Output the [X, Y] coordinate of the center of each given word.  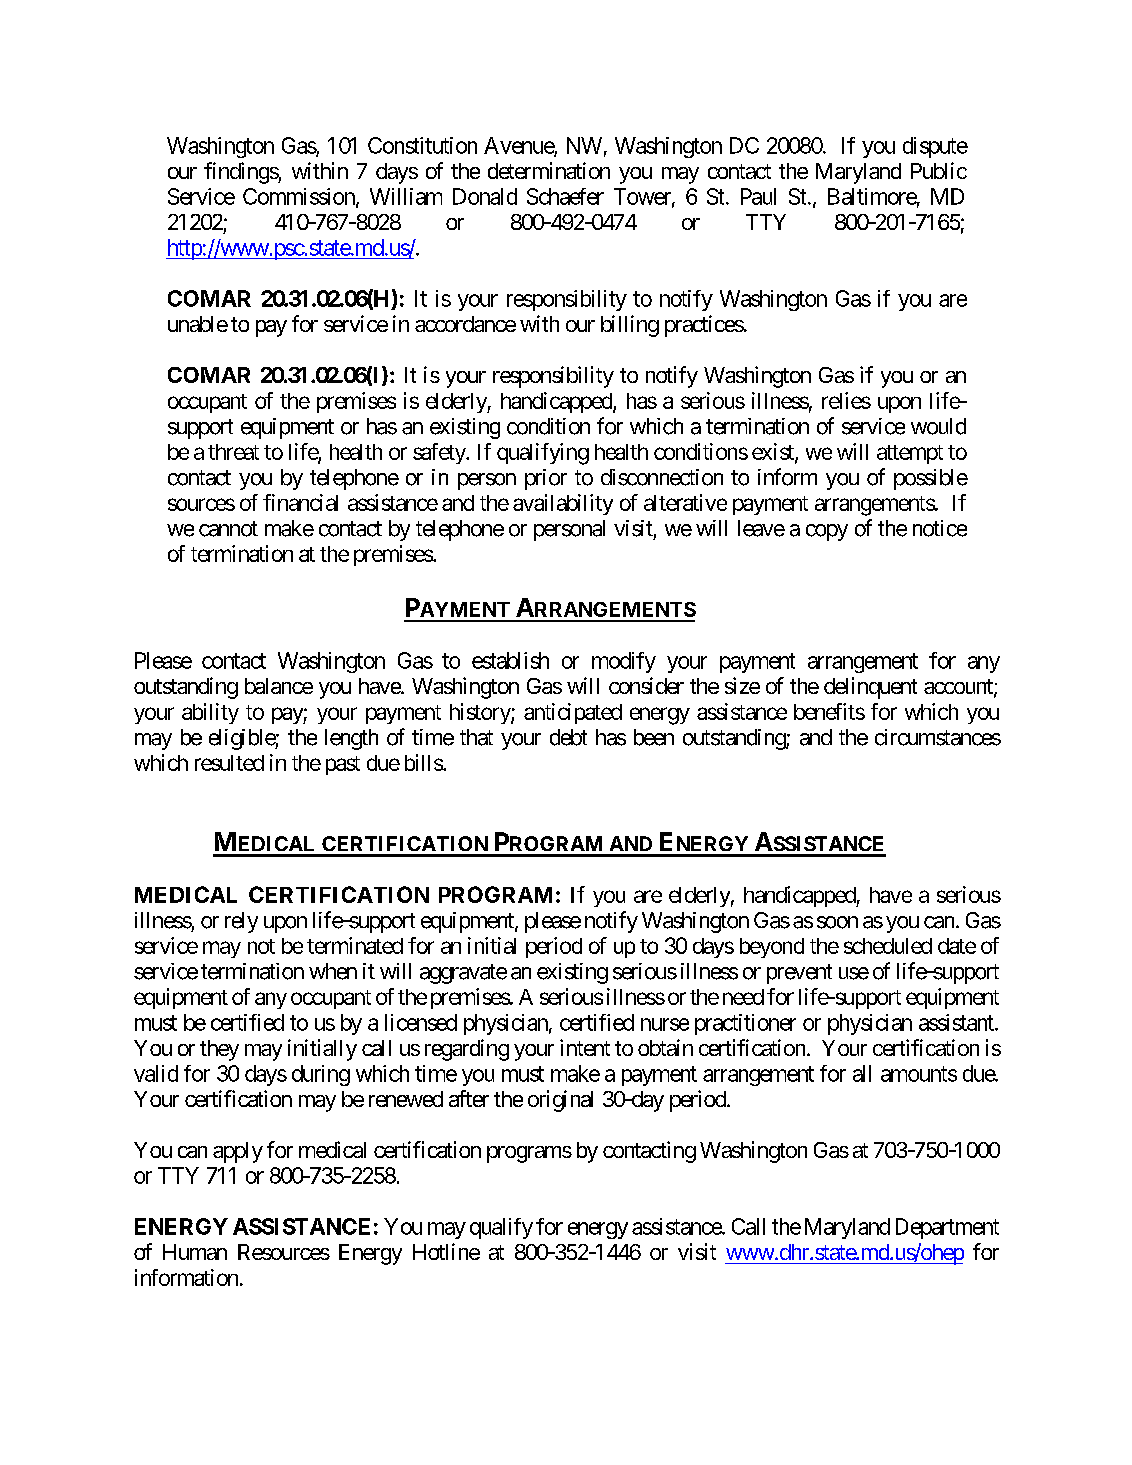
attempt [910, 454]
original [560, 1101]
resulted [229, 763]
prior [546, 479]
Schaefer [565, 196]
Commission [300, 197]
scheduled [888, 946]
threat [233, 452]
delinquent [870, 688]
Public [939, 170]
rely [241, 922]
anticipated [573, 713]
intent [585, 1047]
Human [195, 1252]
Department [947, 1228]
